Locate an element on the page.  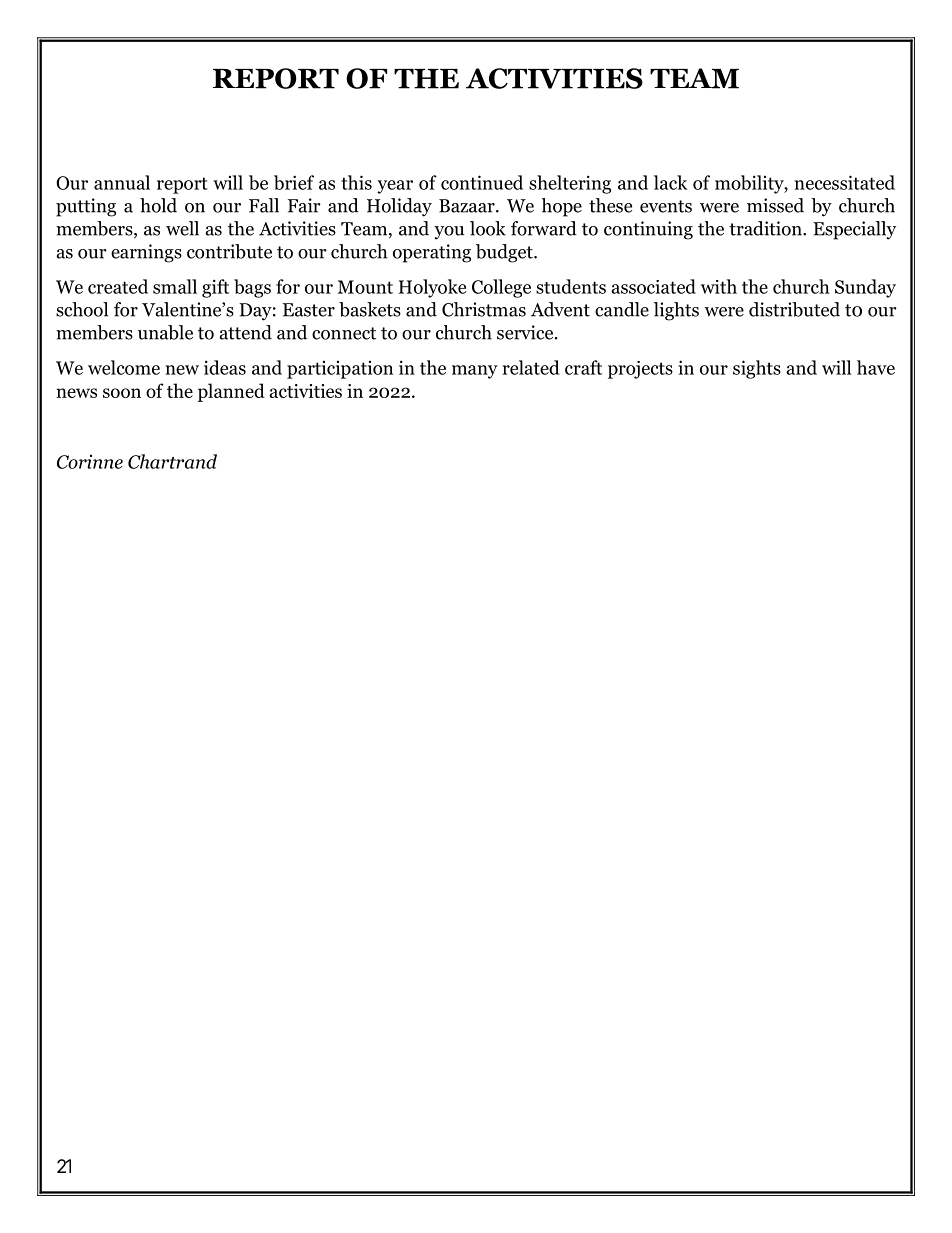
necessitated is located at coordinates (845, 182).
